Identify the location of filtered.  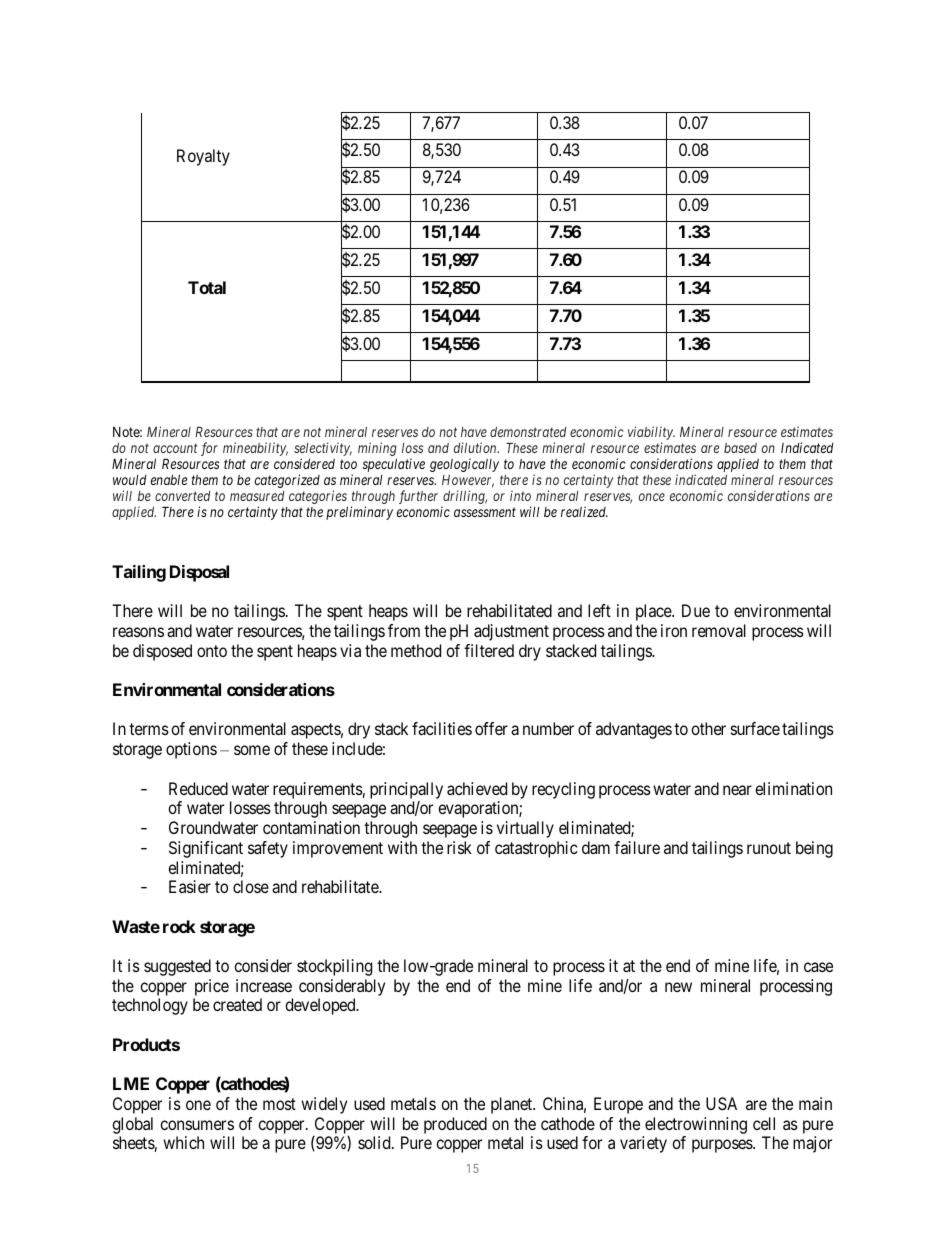
(489, 650).
